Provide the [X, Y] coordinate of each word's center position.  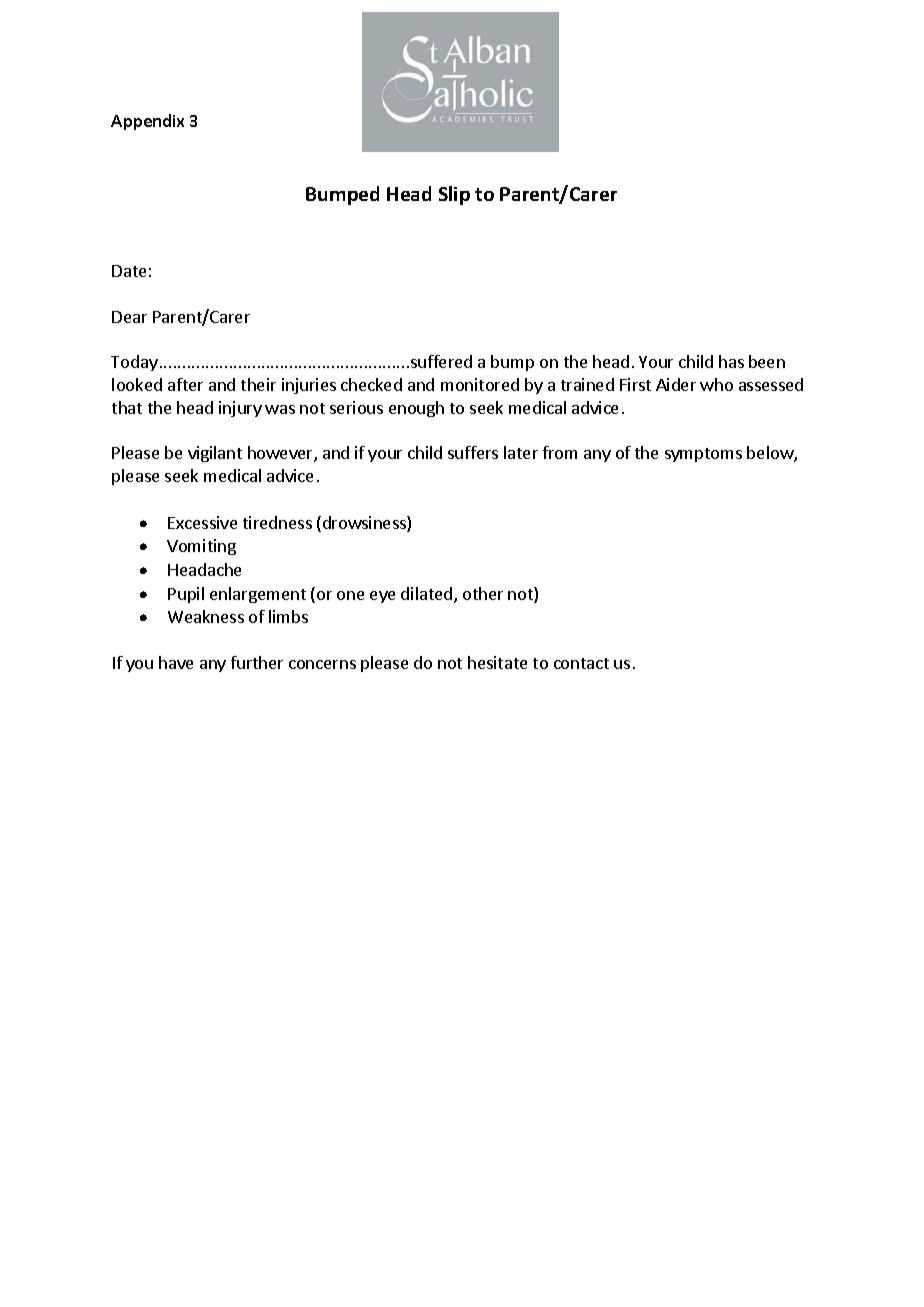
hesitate [497, 662]
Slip [454, 195]
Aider [676, 384]
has [731, 361]
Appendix [147, 122]
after [185, 384]
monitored [480, 384]
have [176, 662]
